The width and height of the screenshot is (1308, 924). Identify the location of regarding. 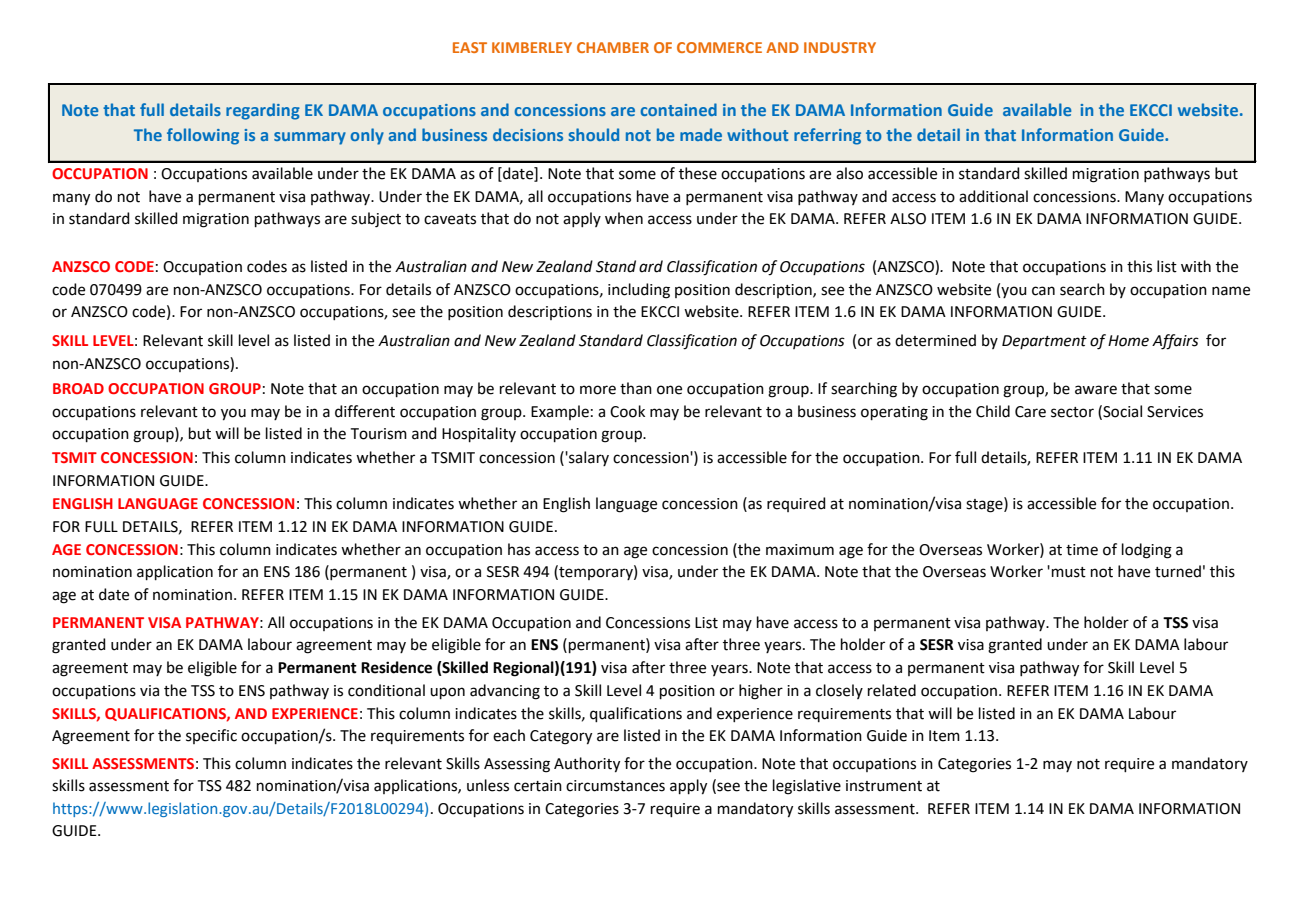
(263, 111).
